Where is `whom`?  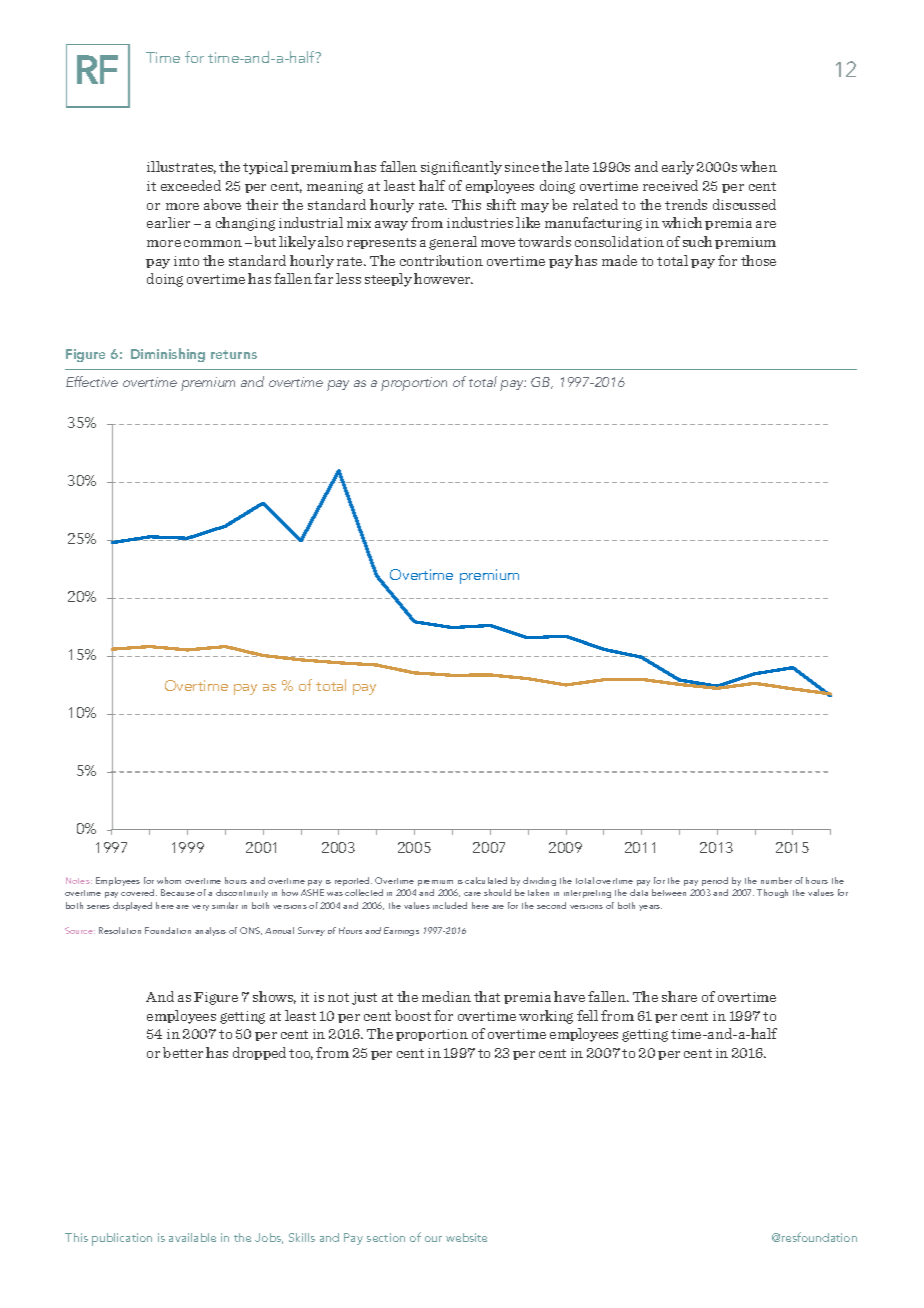 whom is located at coordinates (169, 880).
